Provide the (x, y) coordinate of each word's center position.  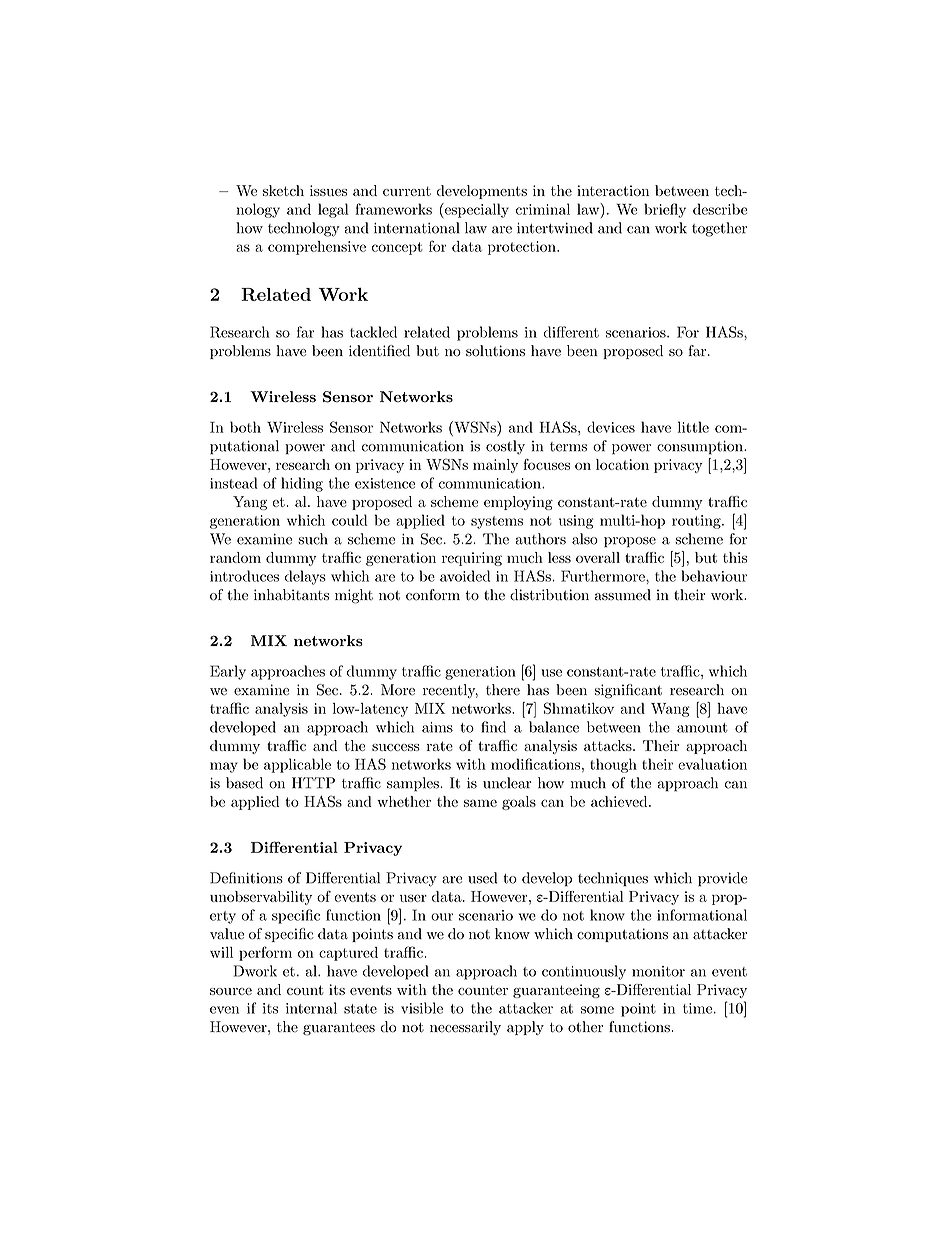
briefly (665, 210)
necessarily (465, 1028)
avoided (465, 576)
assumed (623, 595)
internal (311, 1008)
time (697, 1008)
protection (523, 248)
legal (333, 210)
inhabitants (291, 595)
